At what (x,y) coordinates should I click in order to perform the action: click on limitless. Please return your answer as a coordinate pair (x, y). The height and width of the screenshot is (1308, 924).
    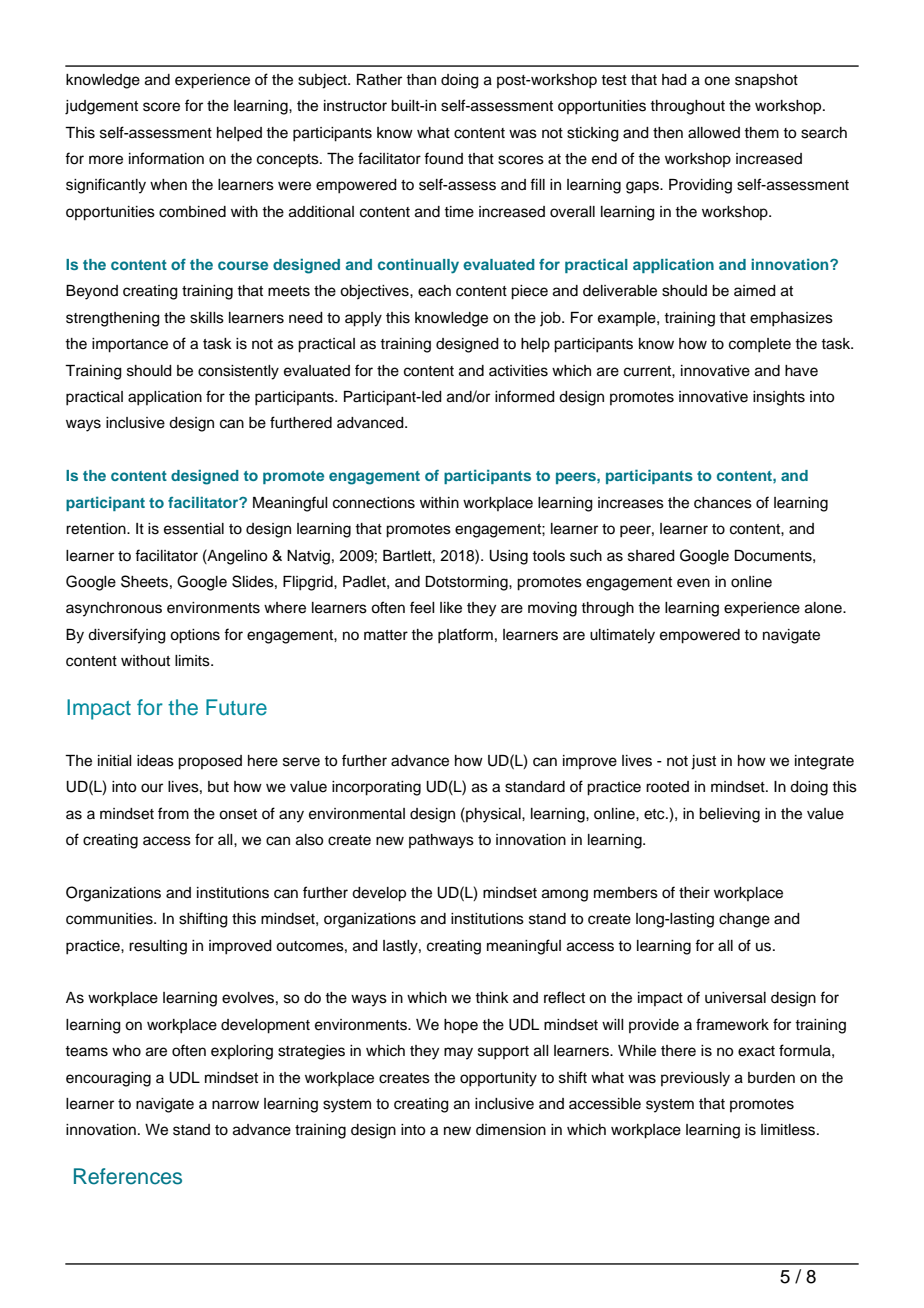
    Looking at the image, I should click on (789, 1130).
